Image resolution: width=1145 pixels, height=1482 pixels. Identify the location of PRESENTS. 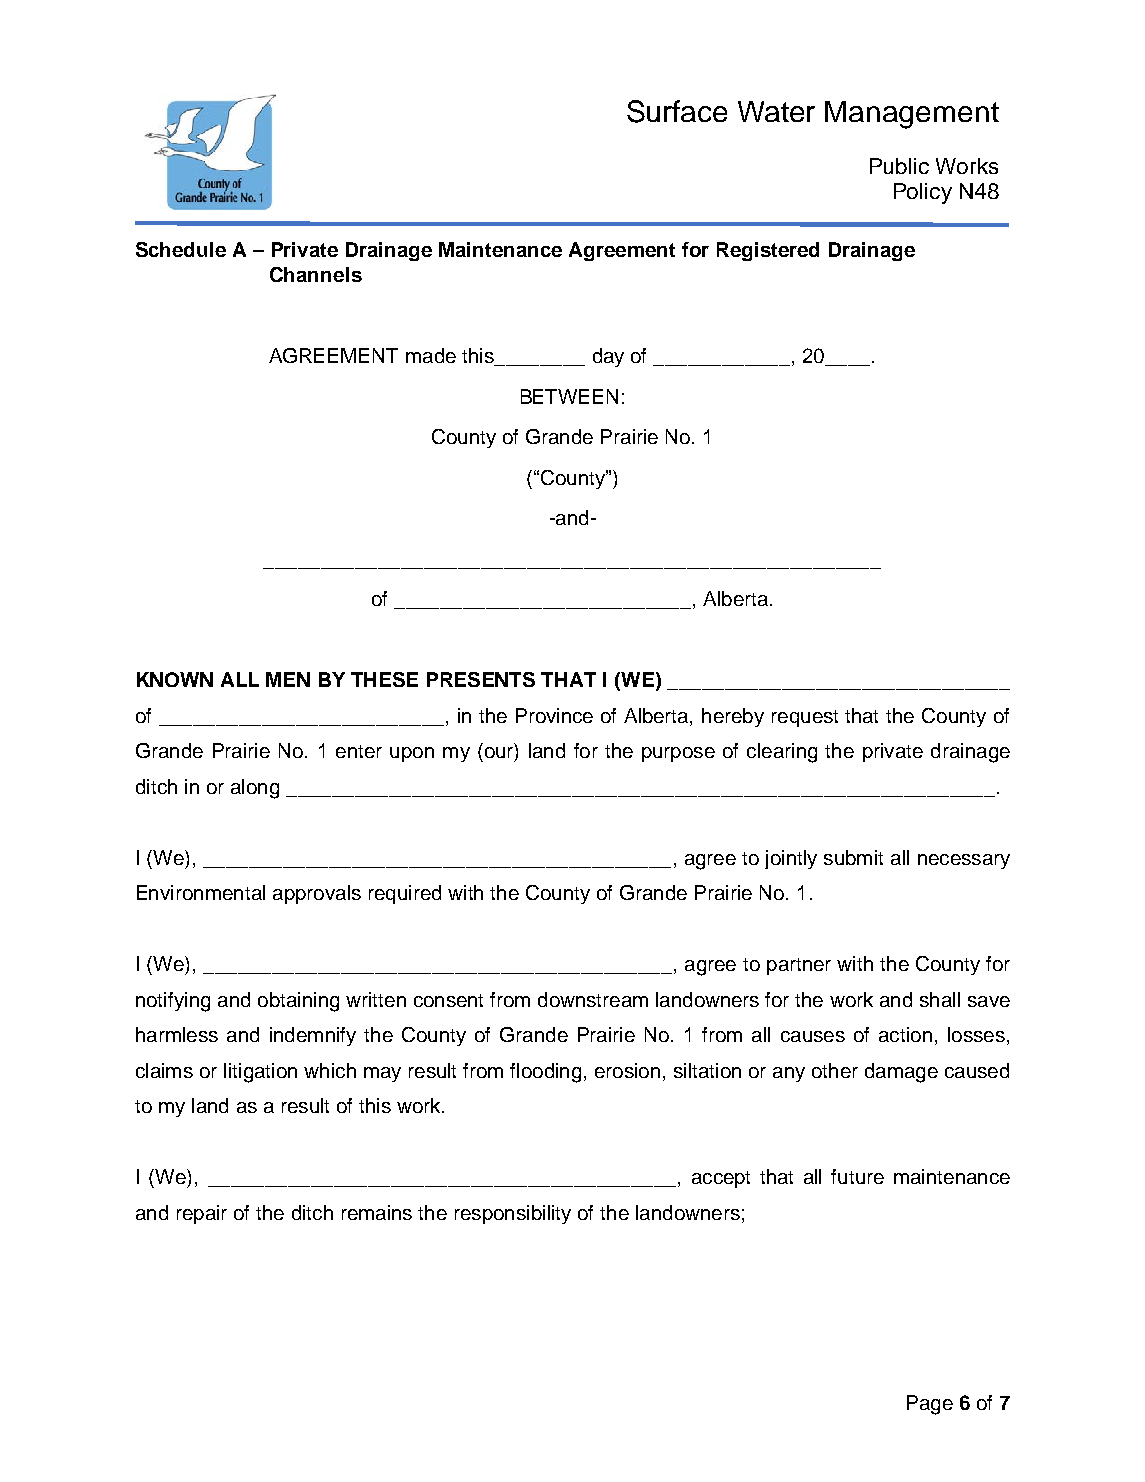
(481, 679).
